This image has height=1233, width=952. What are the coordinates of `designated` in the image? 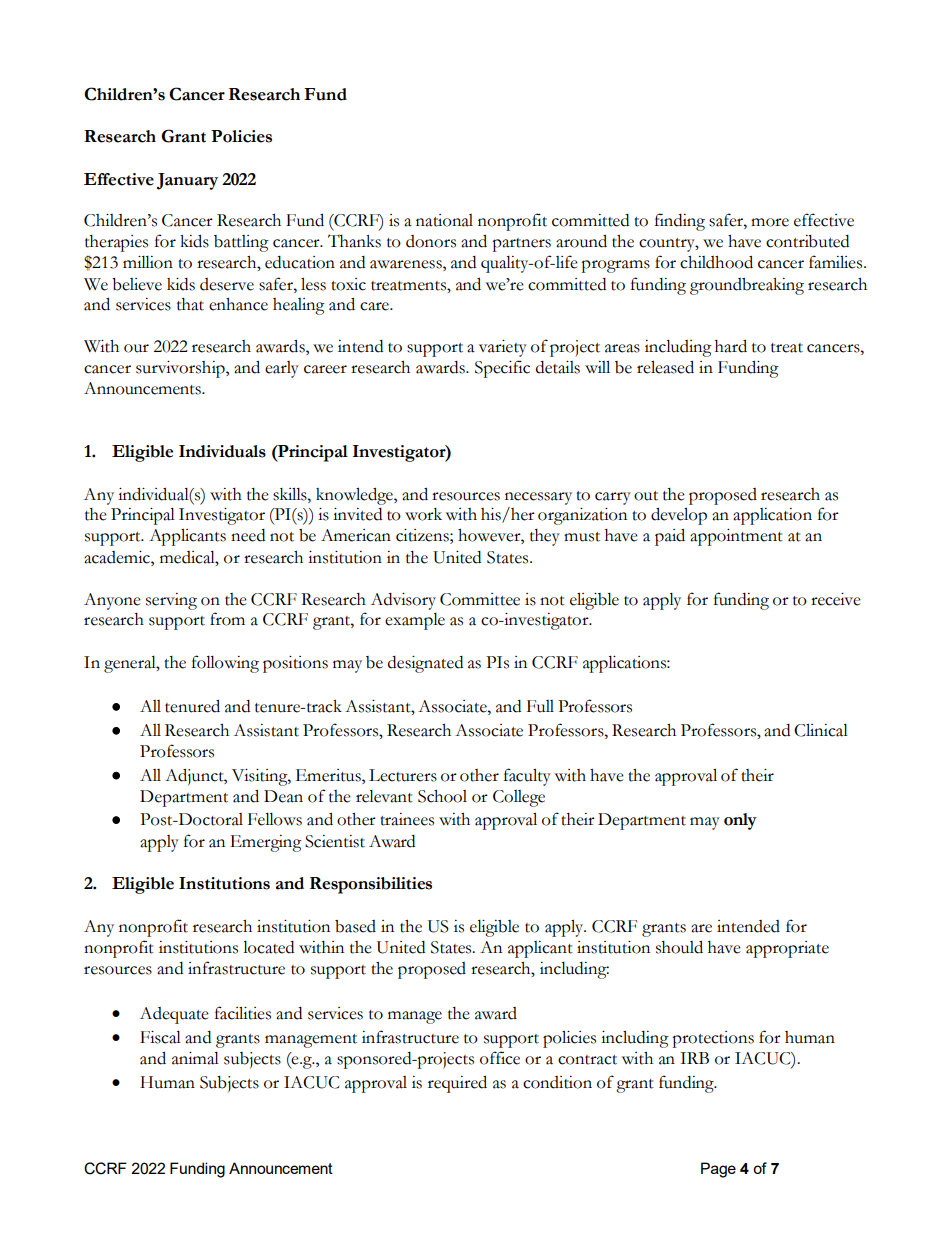 It's located at (425, 664).
